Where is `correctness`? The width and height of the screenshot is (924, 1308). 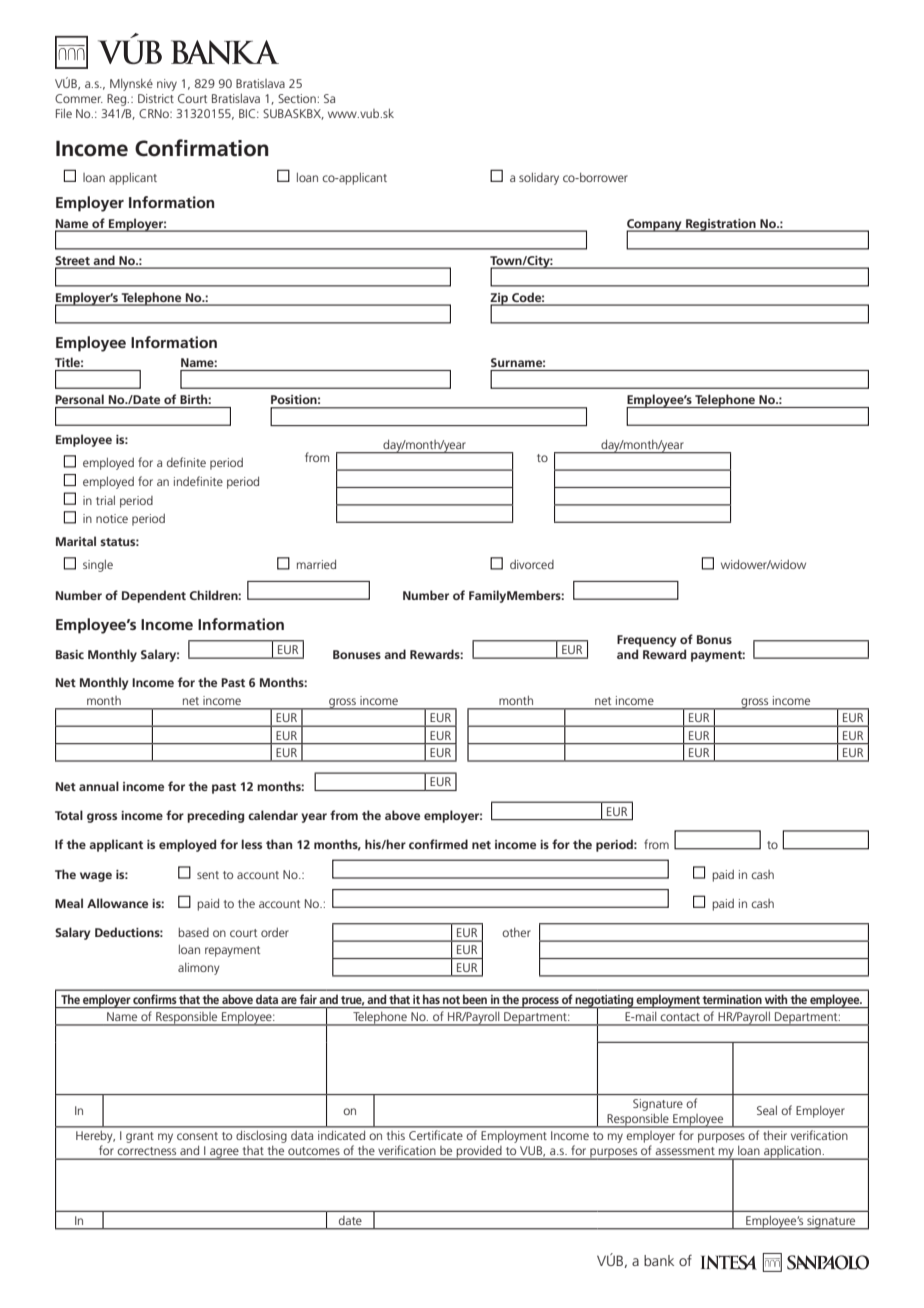 correctness is located at coordinates (147, 1151).
